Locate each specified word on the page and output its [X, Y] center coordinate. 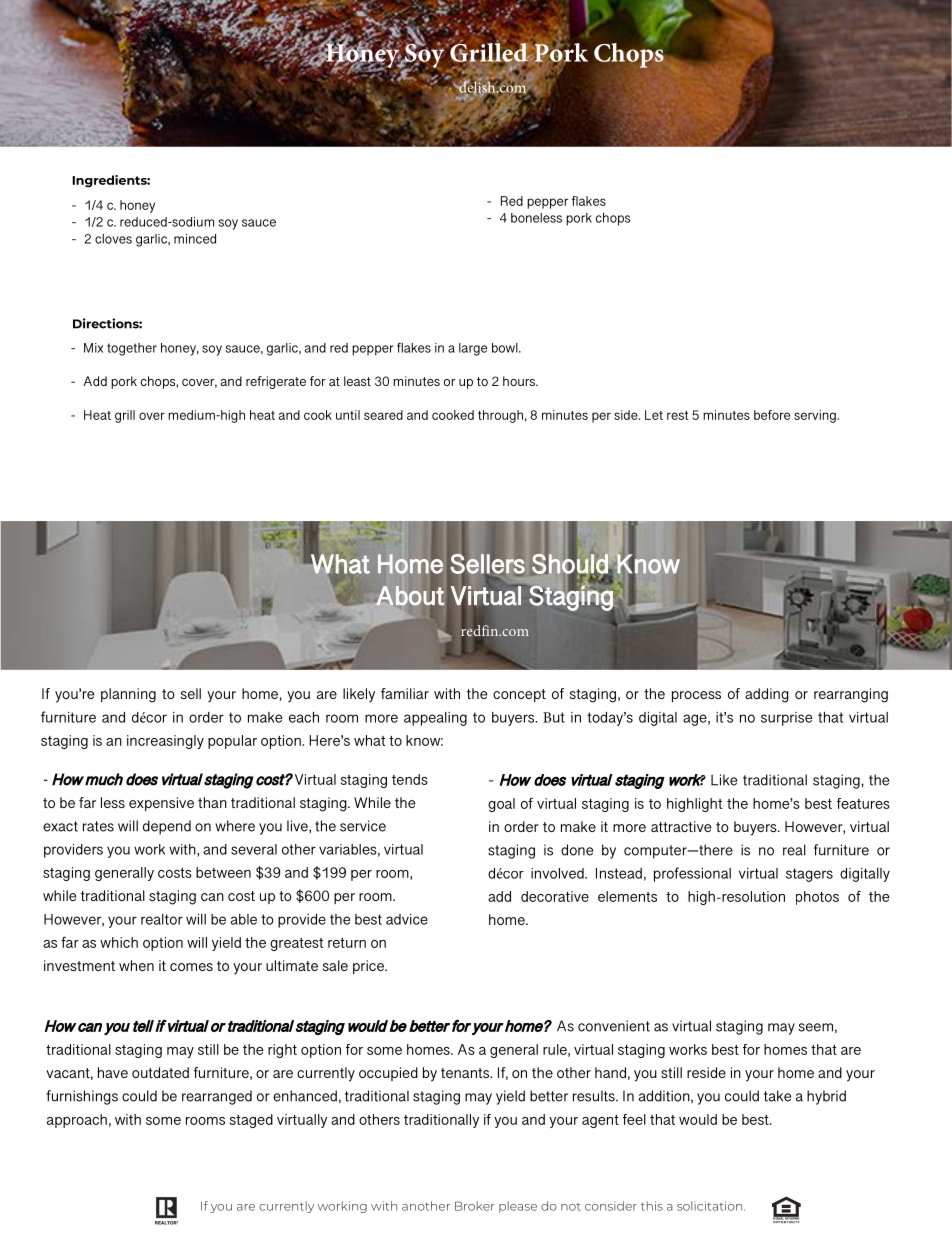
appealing [435, 719]
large [473, 349]
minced [195, 239]
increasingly [165, 742]
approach [77, 1121]
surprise [786, 719]
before [772, 415]
